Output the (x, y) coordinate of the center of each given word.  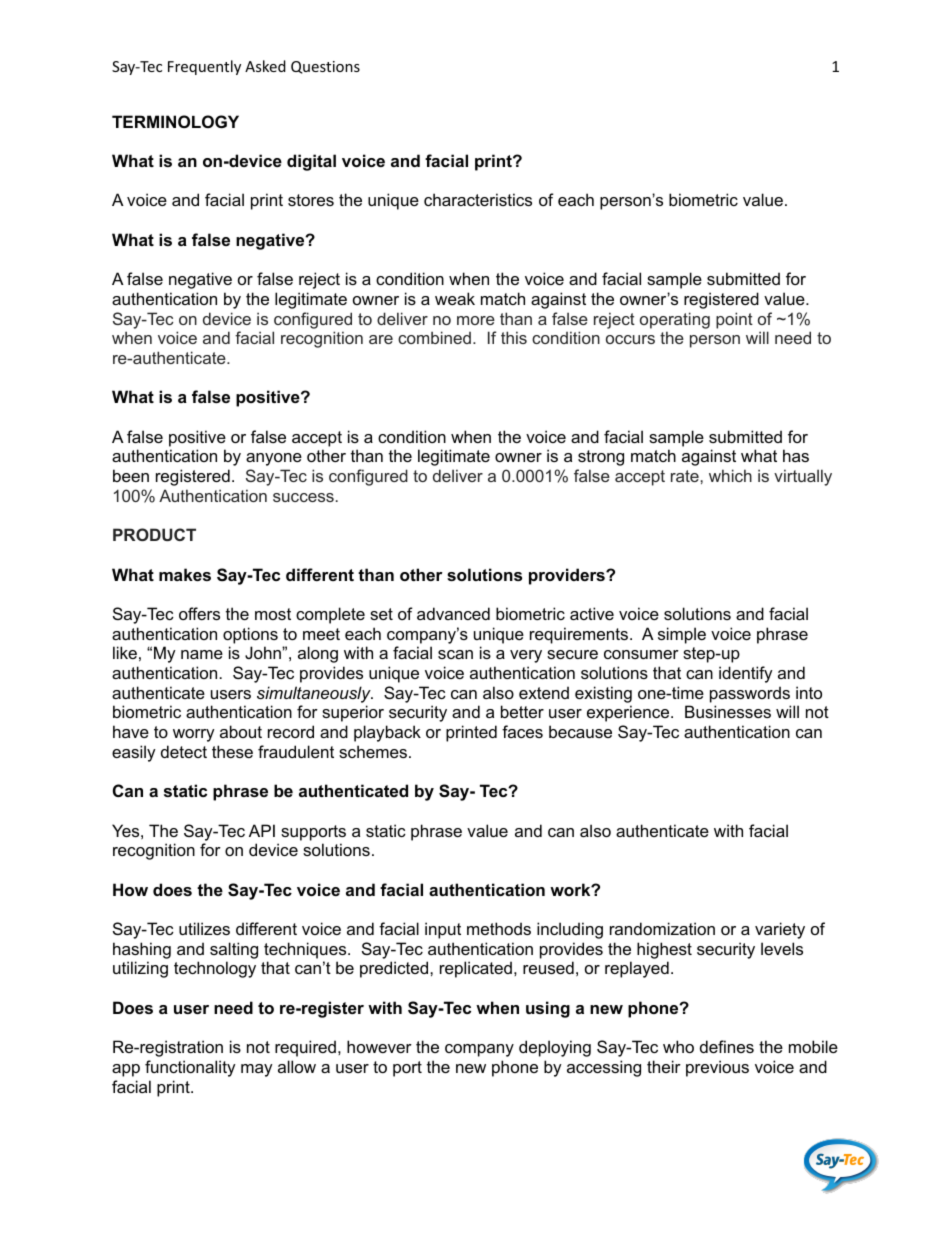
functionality (190, 1068)
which (730, 475)
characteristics (478, 199)
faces (522, 731)
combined (434, 337)
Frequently (204, 67)
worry (194, 735)
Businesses (728, 711)
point (734, 320)
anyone (274, 459)
